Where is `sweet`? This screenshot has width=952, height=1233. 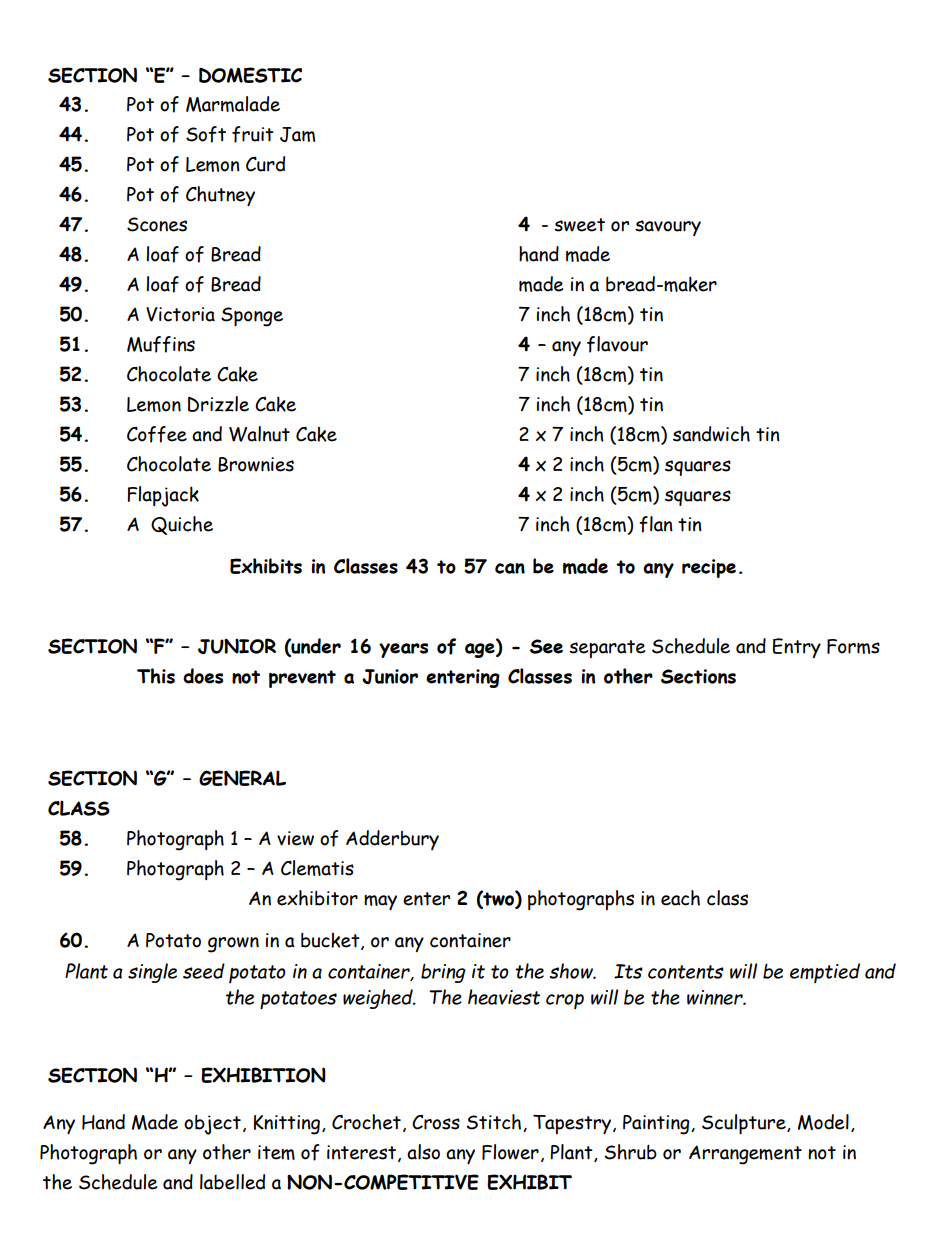 sweet is located at coordinates (579, 225).
